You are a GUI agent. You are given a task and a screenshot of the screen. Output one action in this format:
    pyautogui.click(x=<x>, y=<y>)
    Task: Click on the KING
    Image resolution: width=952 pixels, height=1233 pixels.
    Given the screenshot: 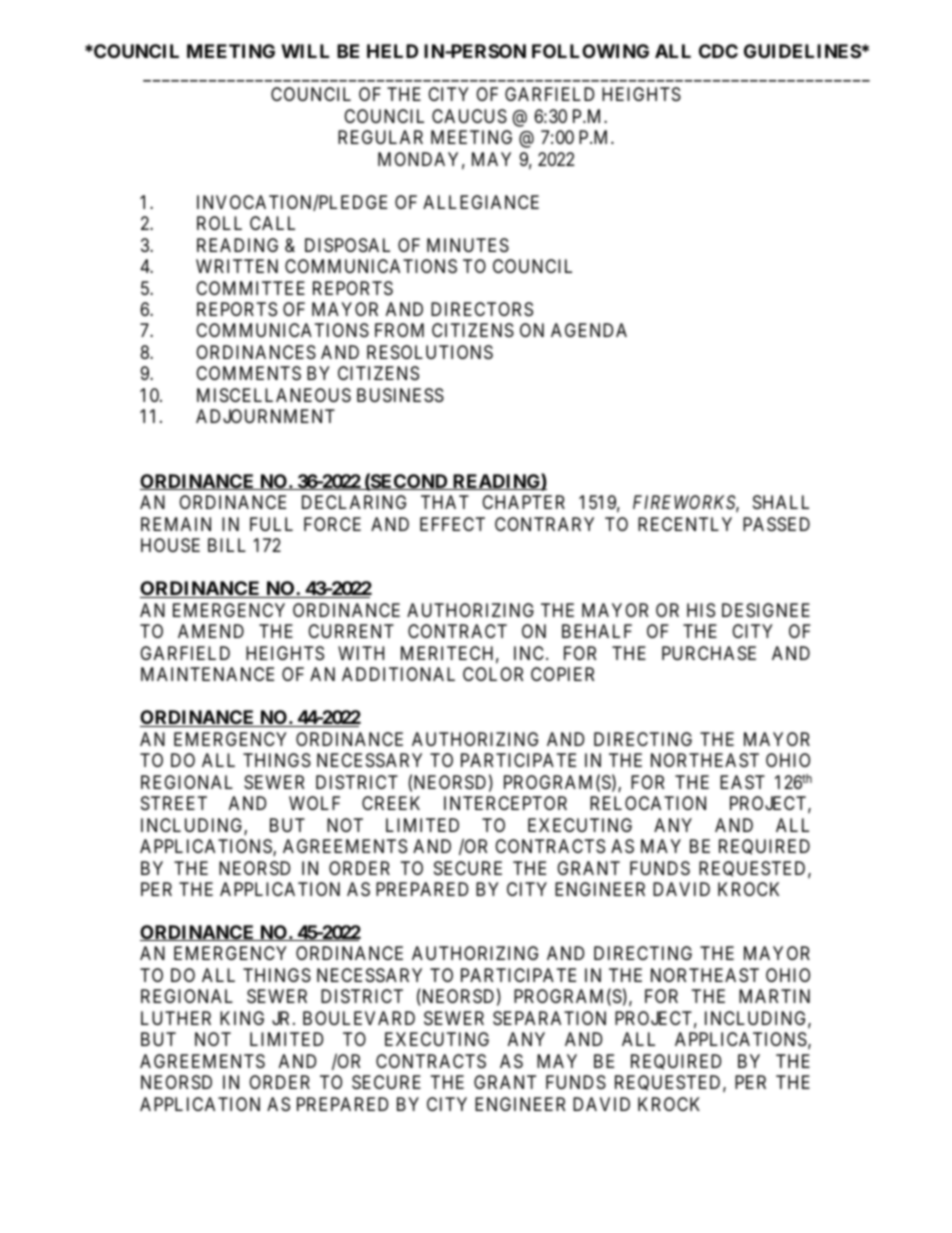 What is the action you would take?
    pyautogui.click(x=242, y=1018)
